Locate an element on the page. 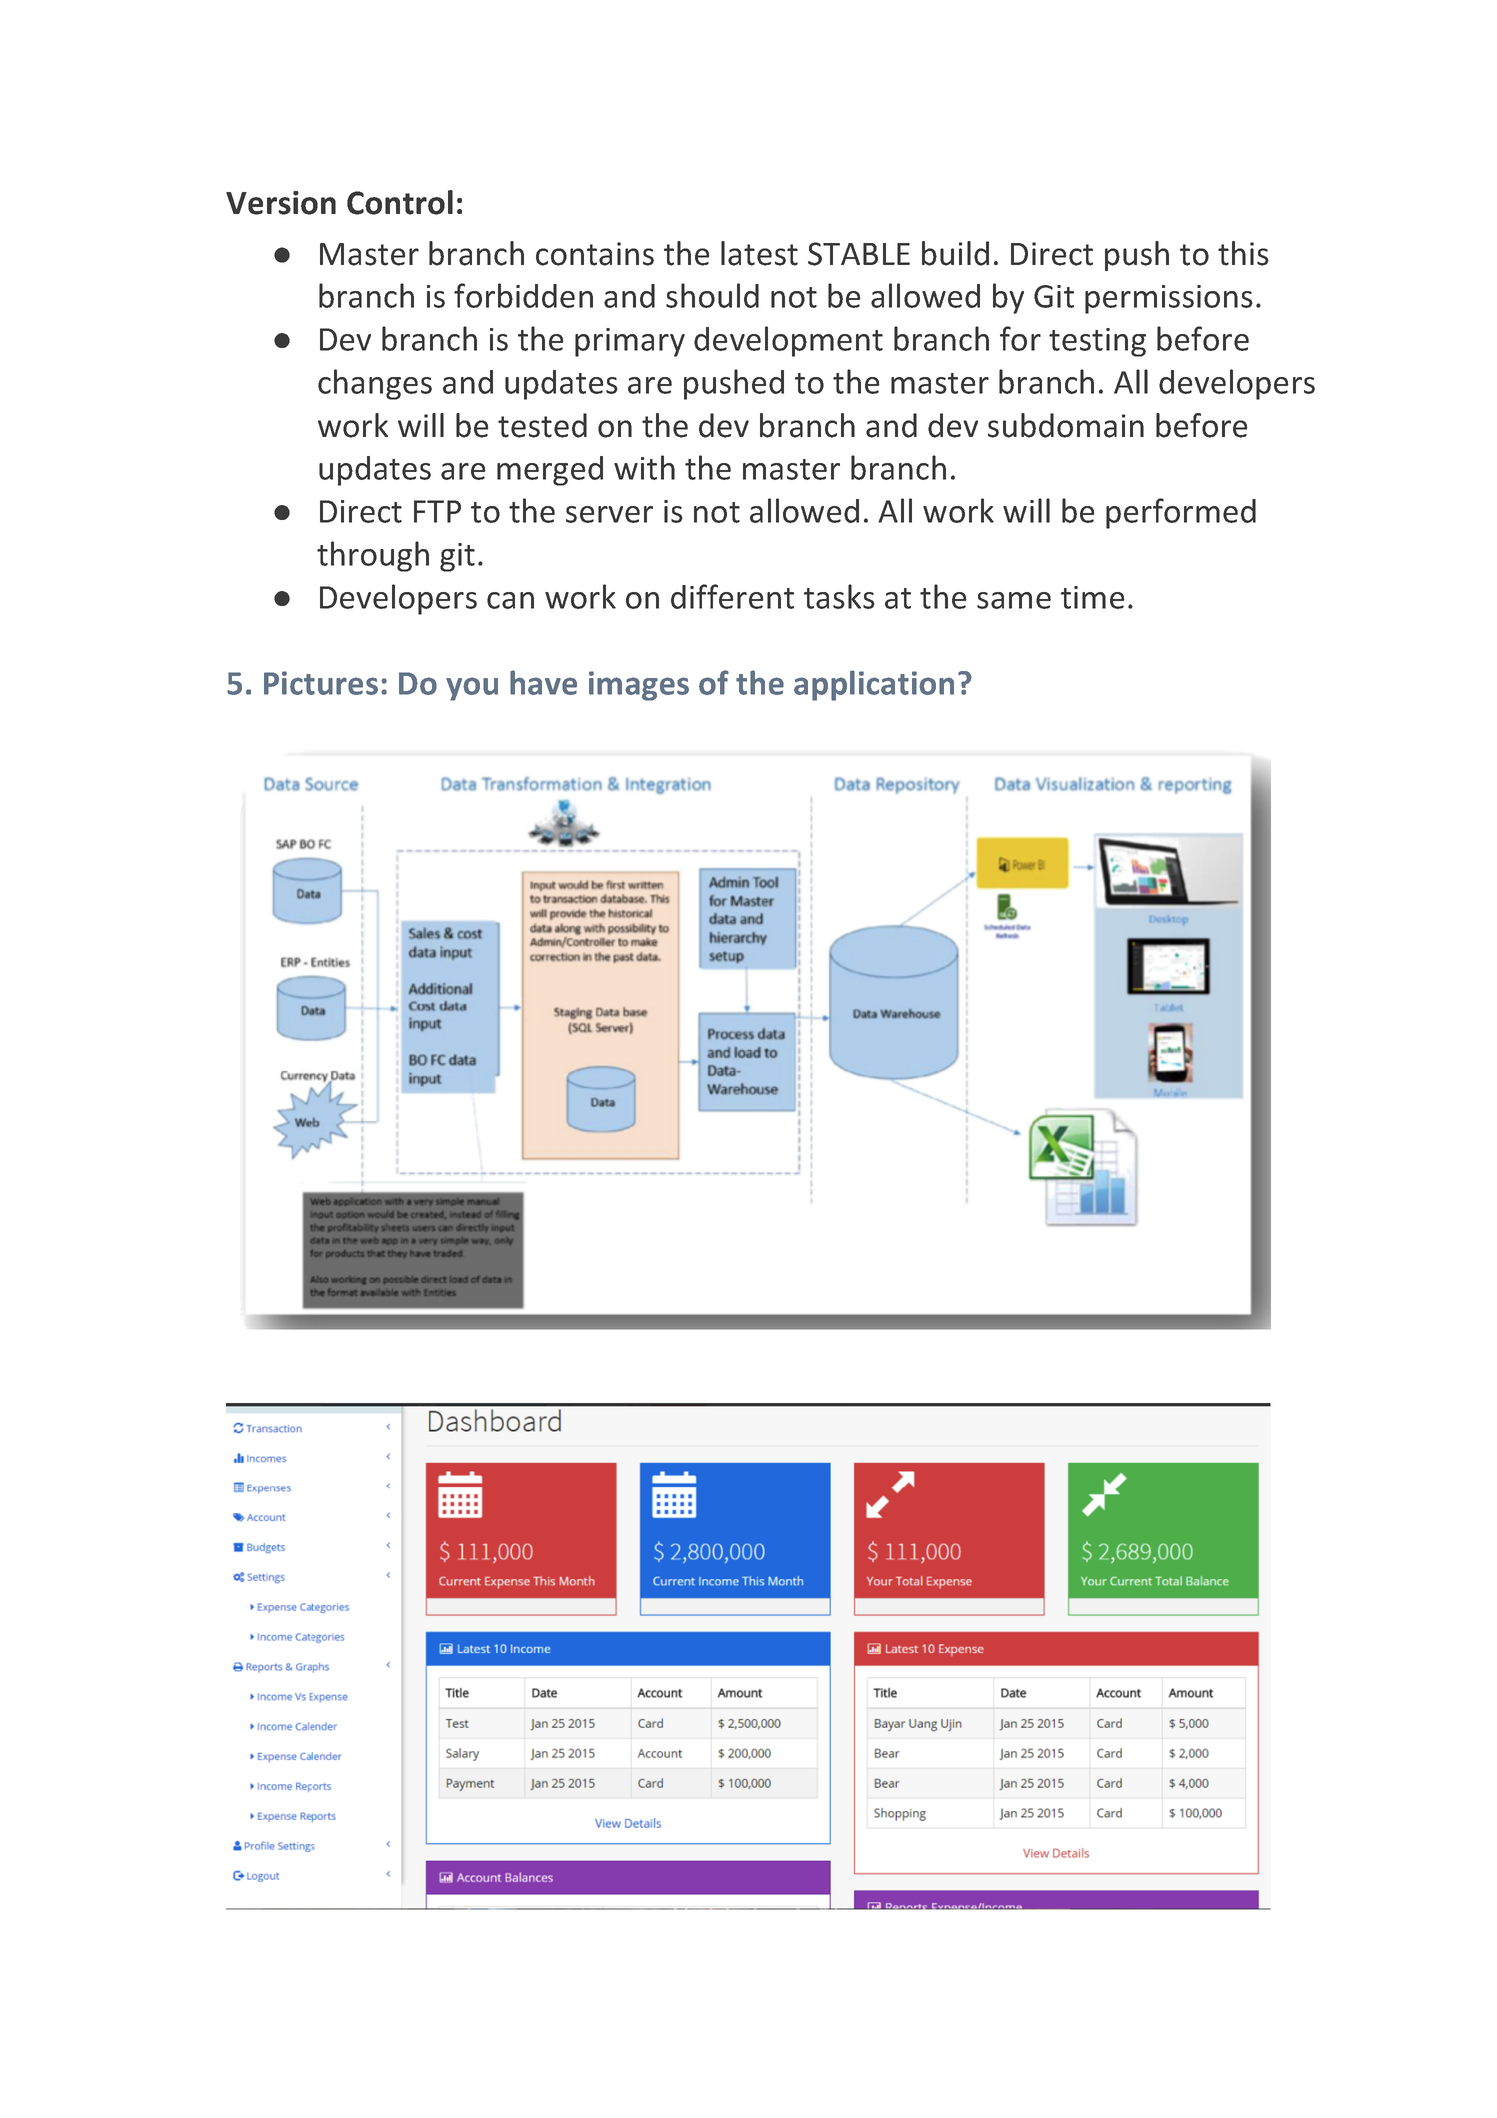 This image has height=2118, width=1497. FTP is located at coordinates (437, 511).
